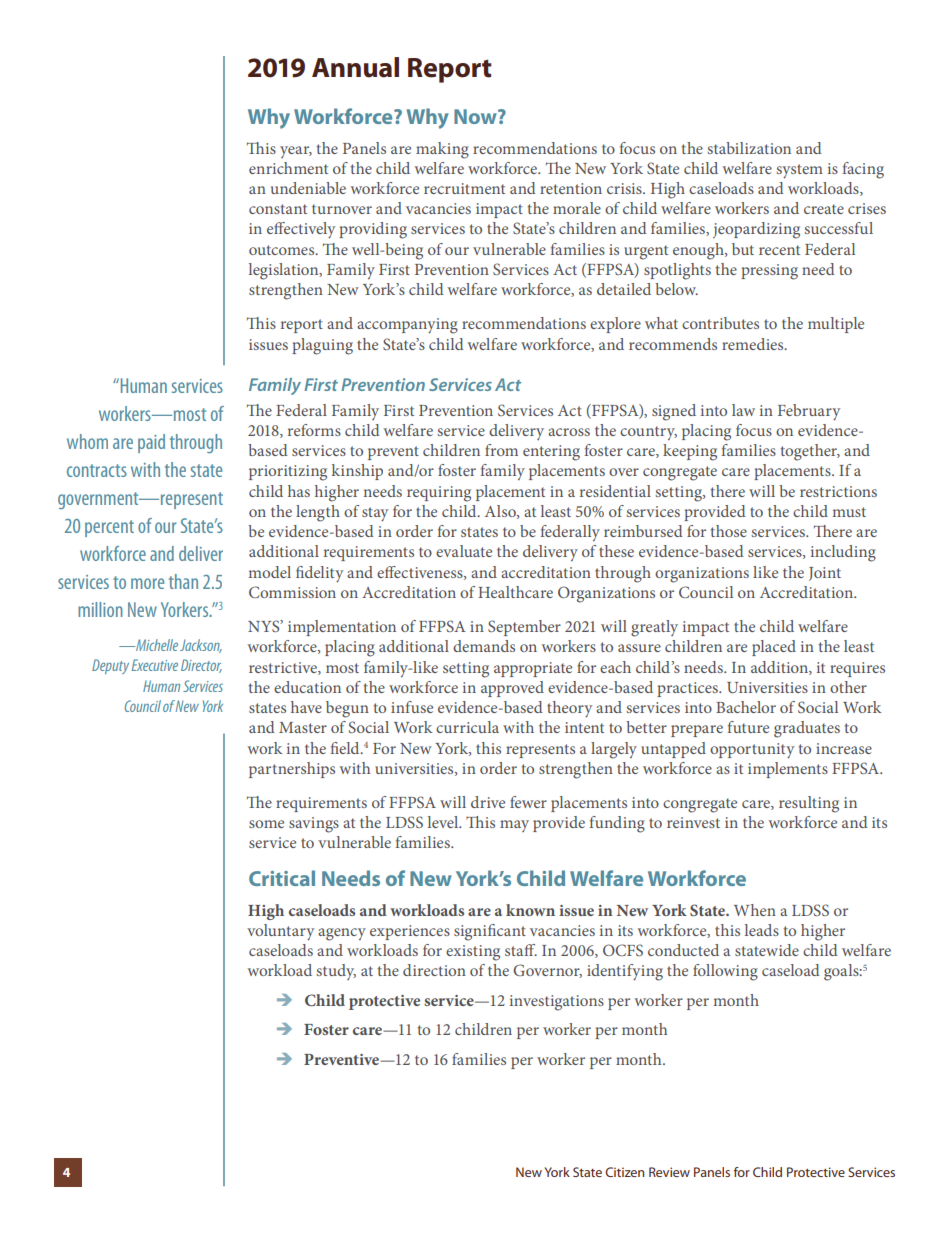 Image resolution: width=952 pixels, height=1233 pixels. I want to click on some, so click(266, 824).
